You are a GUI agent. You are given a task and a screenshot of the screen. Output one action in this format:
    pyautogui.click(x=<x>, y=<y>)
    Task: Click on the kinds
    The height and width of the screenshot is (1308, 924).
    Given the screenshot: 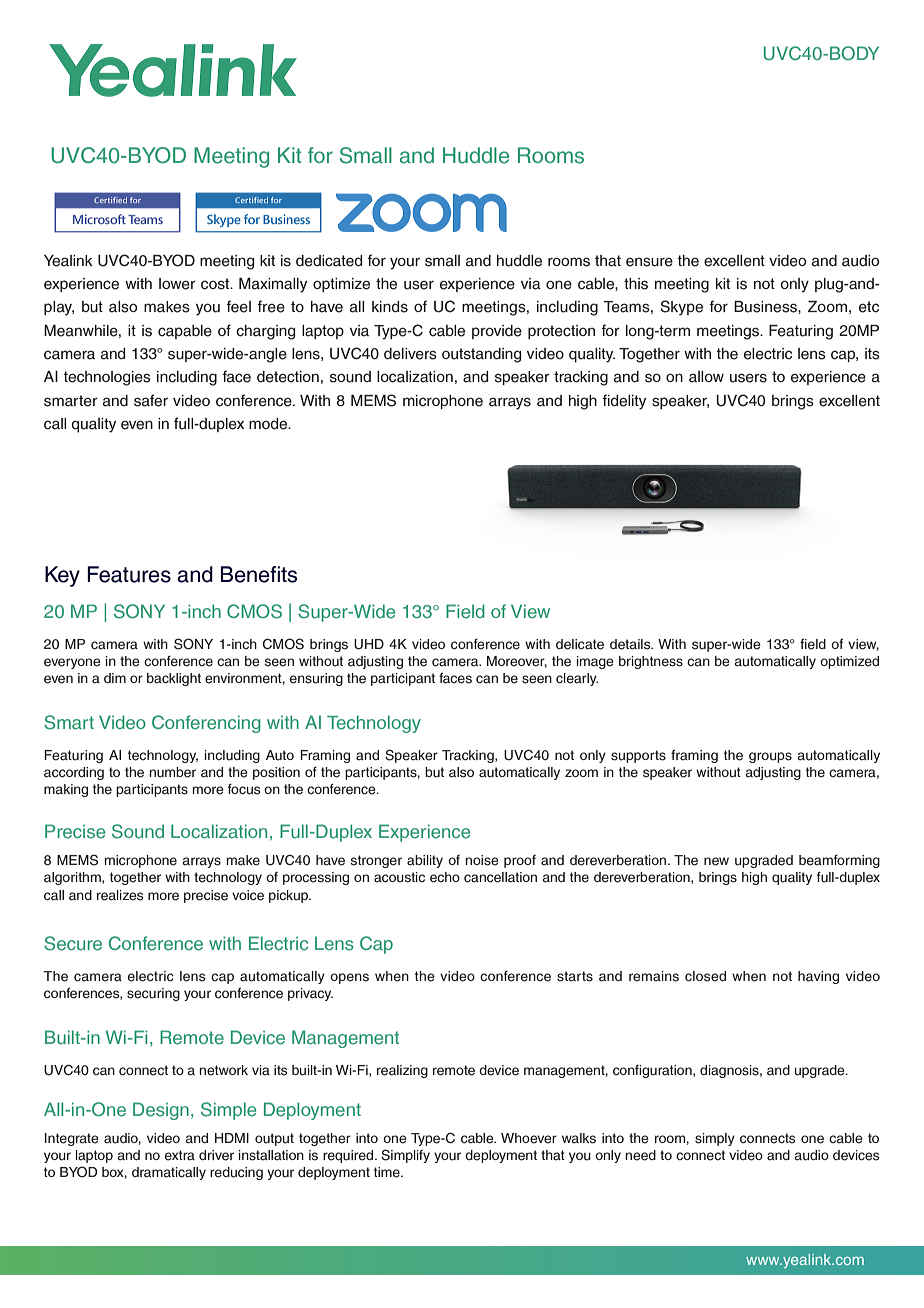 What is the action you would take?
    pyautogui.click(x=390, y=307)
